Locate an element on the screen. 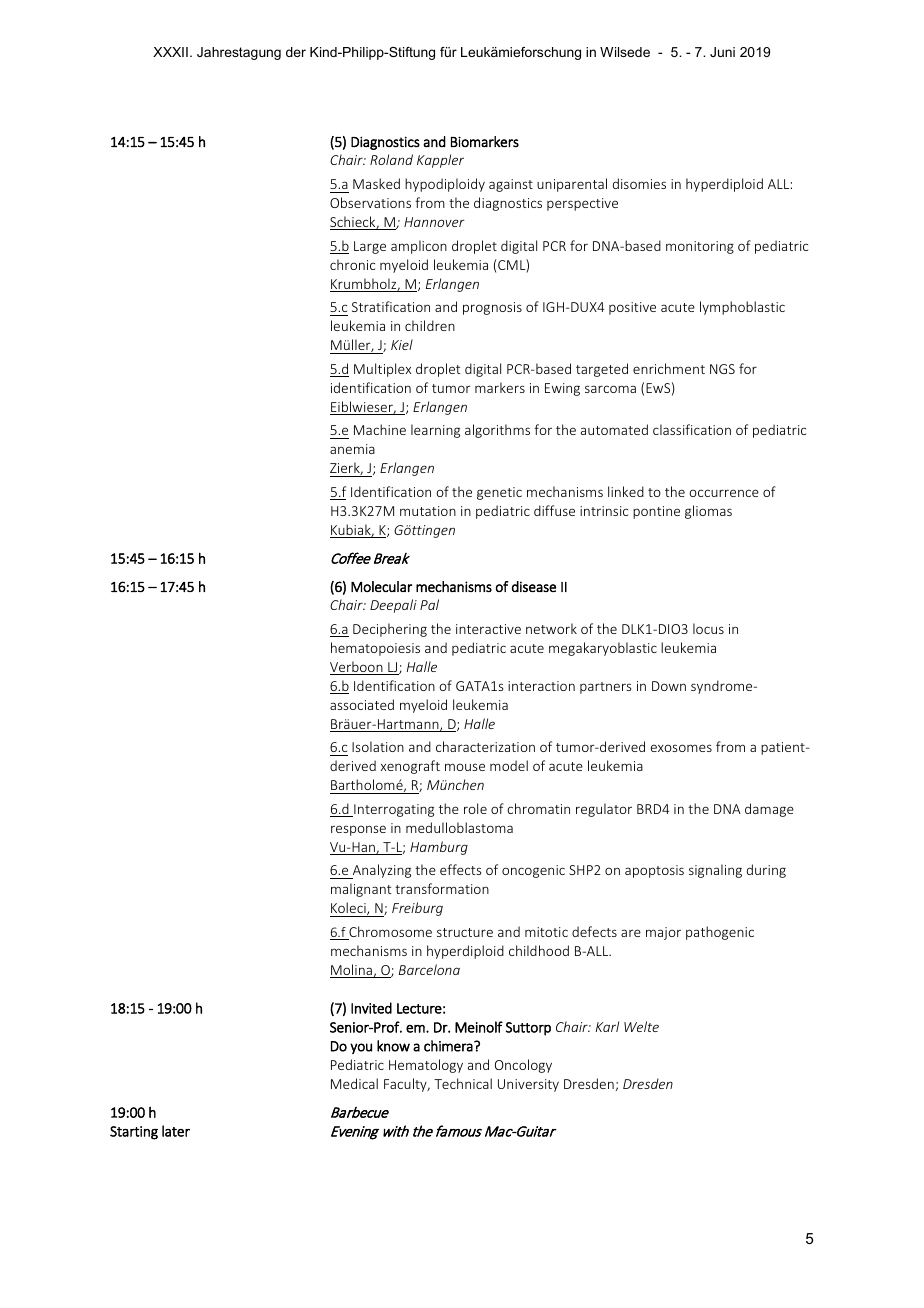 The width and height of the screenshot is (924, 1308). Molecular is located at coordinates (381, 586).
